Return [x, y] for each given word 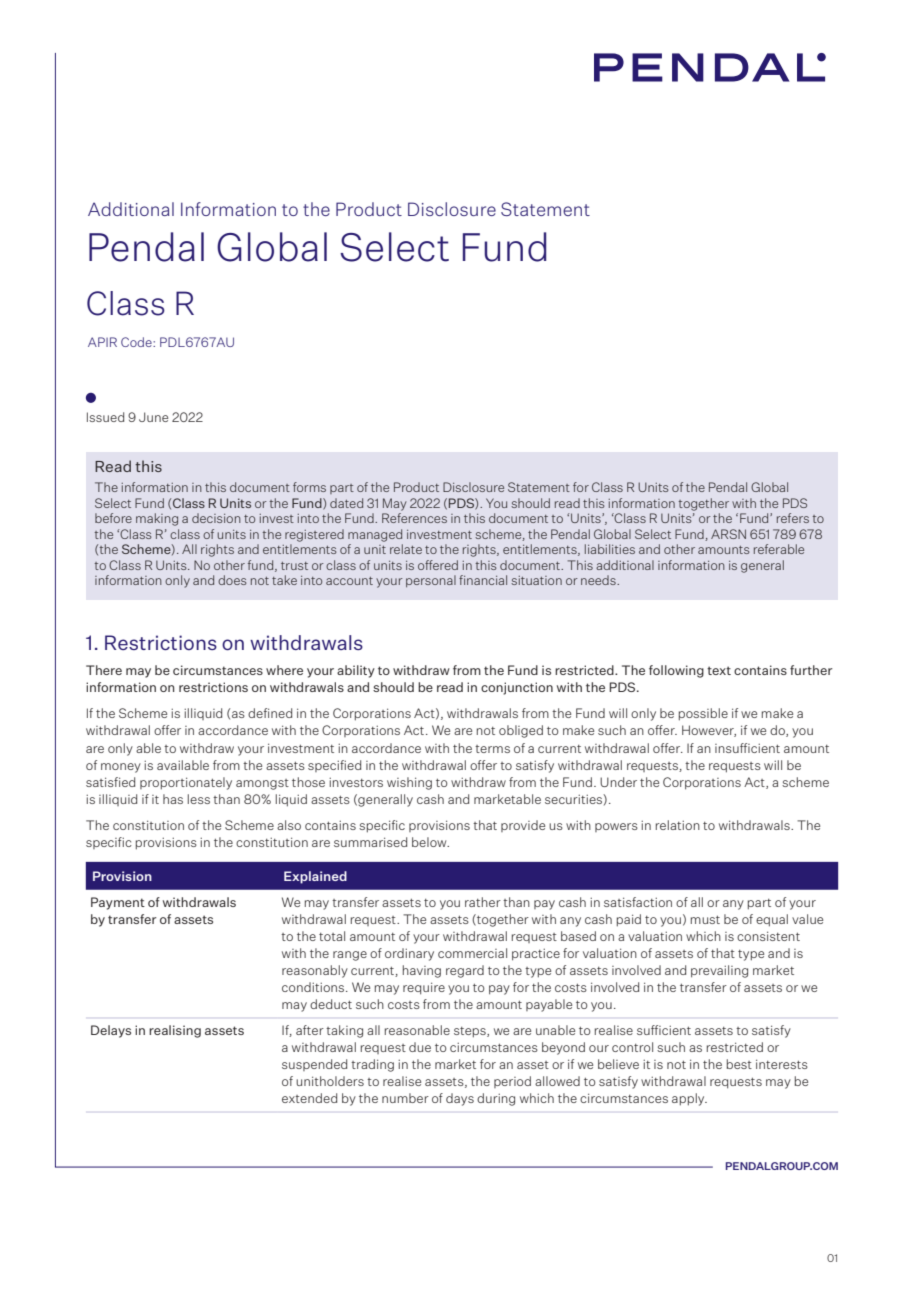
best [739, 1064]
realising [175, 1031]
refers [793, 518]
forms [309, 487]
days [460, 1099]
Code [137, 342]
